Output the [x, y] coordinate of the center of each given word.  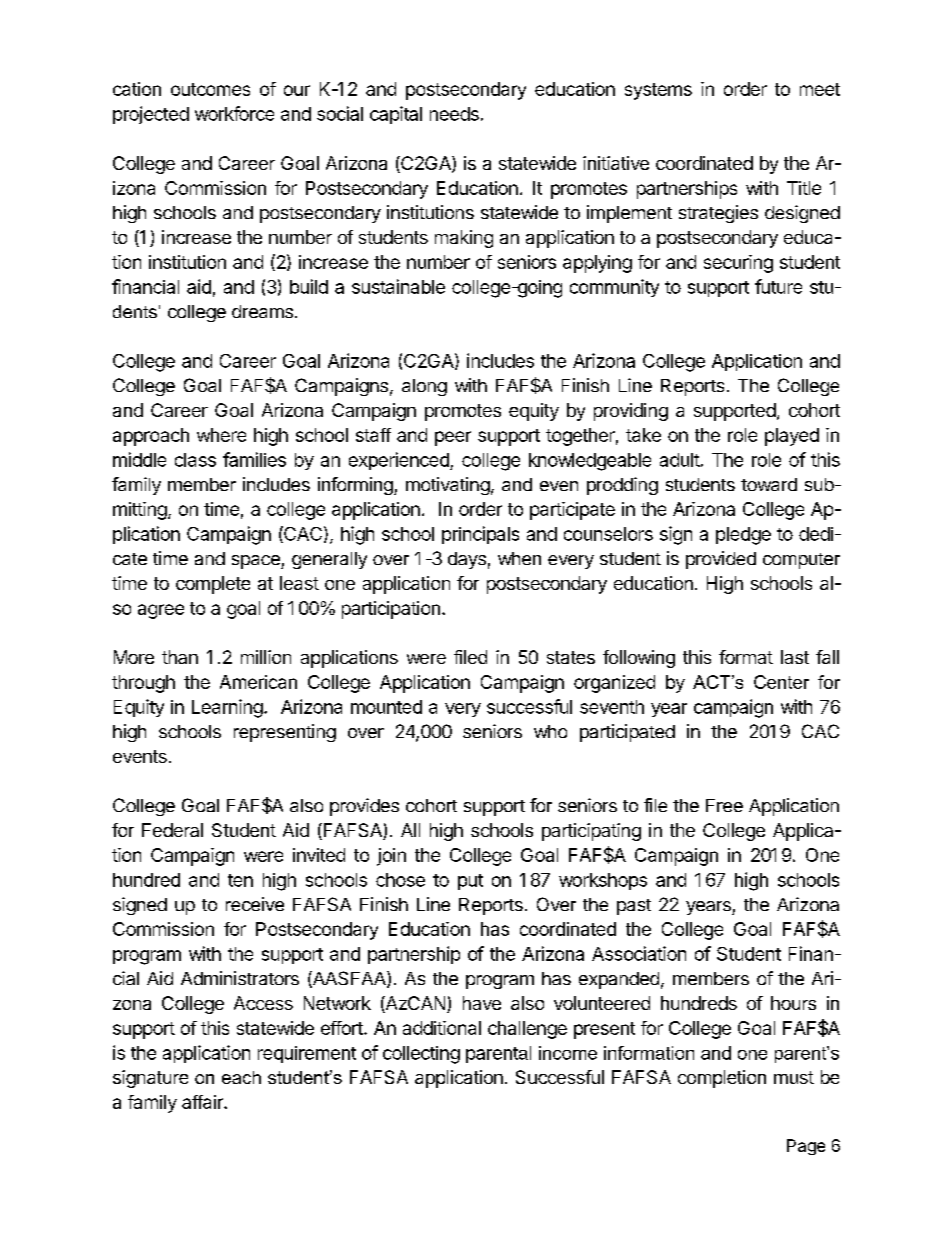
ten [240, 880]
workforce [234, 113]
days [467, 560]
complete [213, 585]
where [221, 435]
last [795, 657]
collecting [421, 1055]
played [792, 437]
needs [454, 114]
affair [203, 1102]
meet [820, 89]
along [424, 387]
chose [400, 880]
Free [724, 805]
